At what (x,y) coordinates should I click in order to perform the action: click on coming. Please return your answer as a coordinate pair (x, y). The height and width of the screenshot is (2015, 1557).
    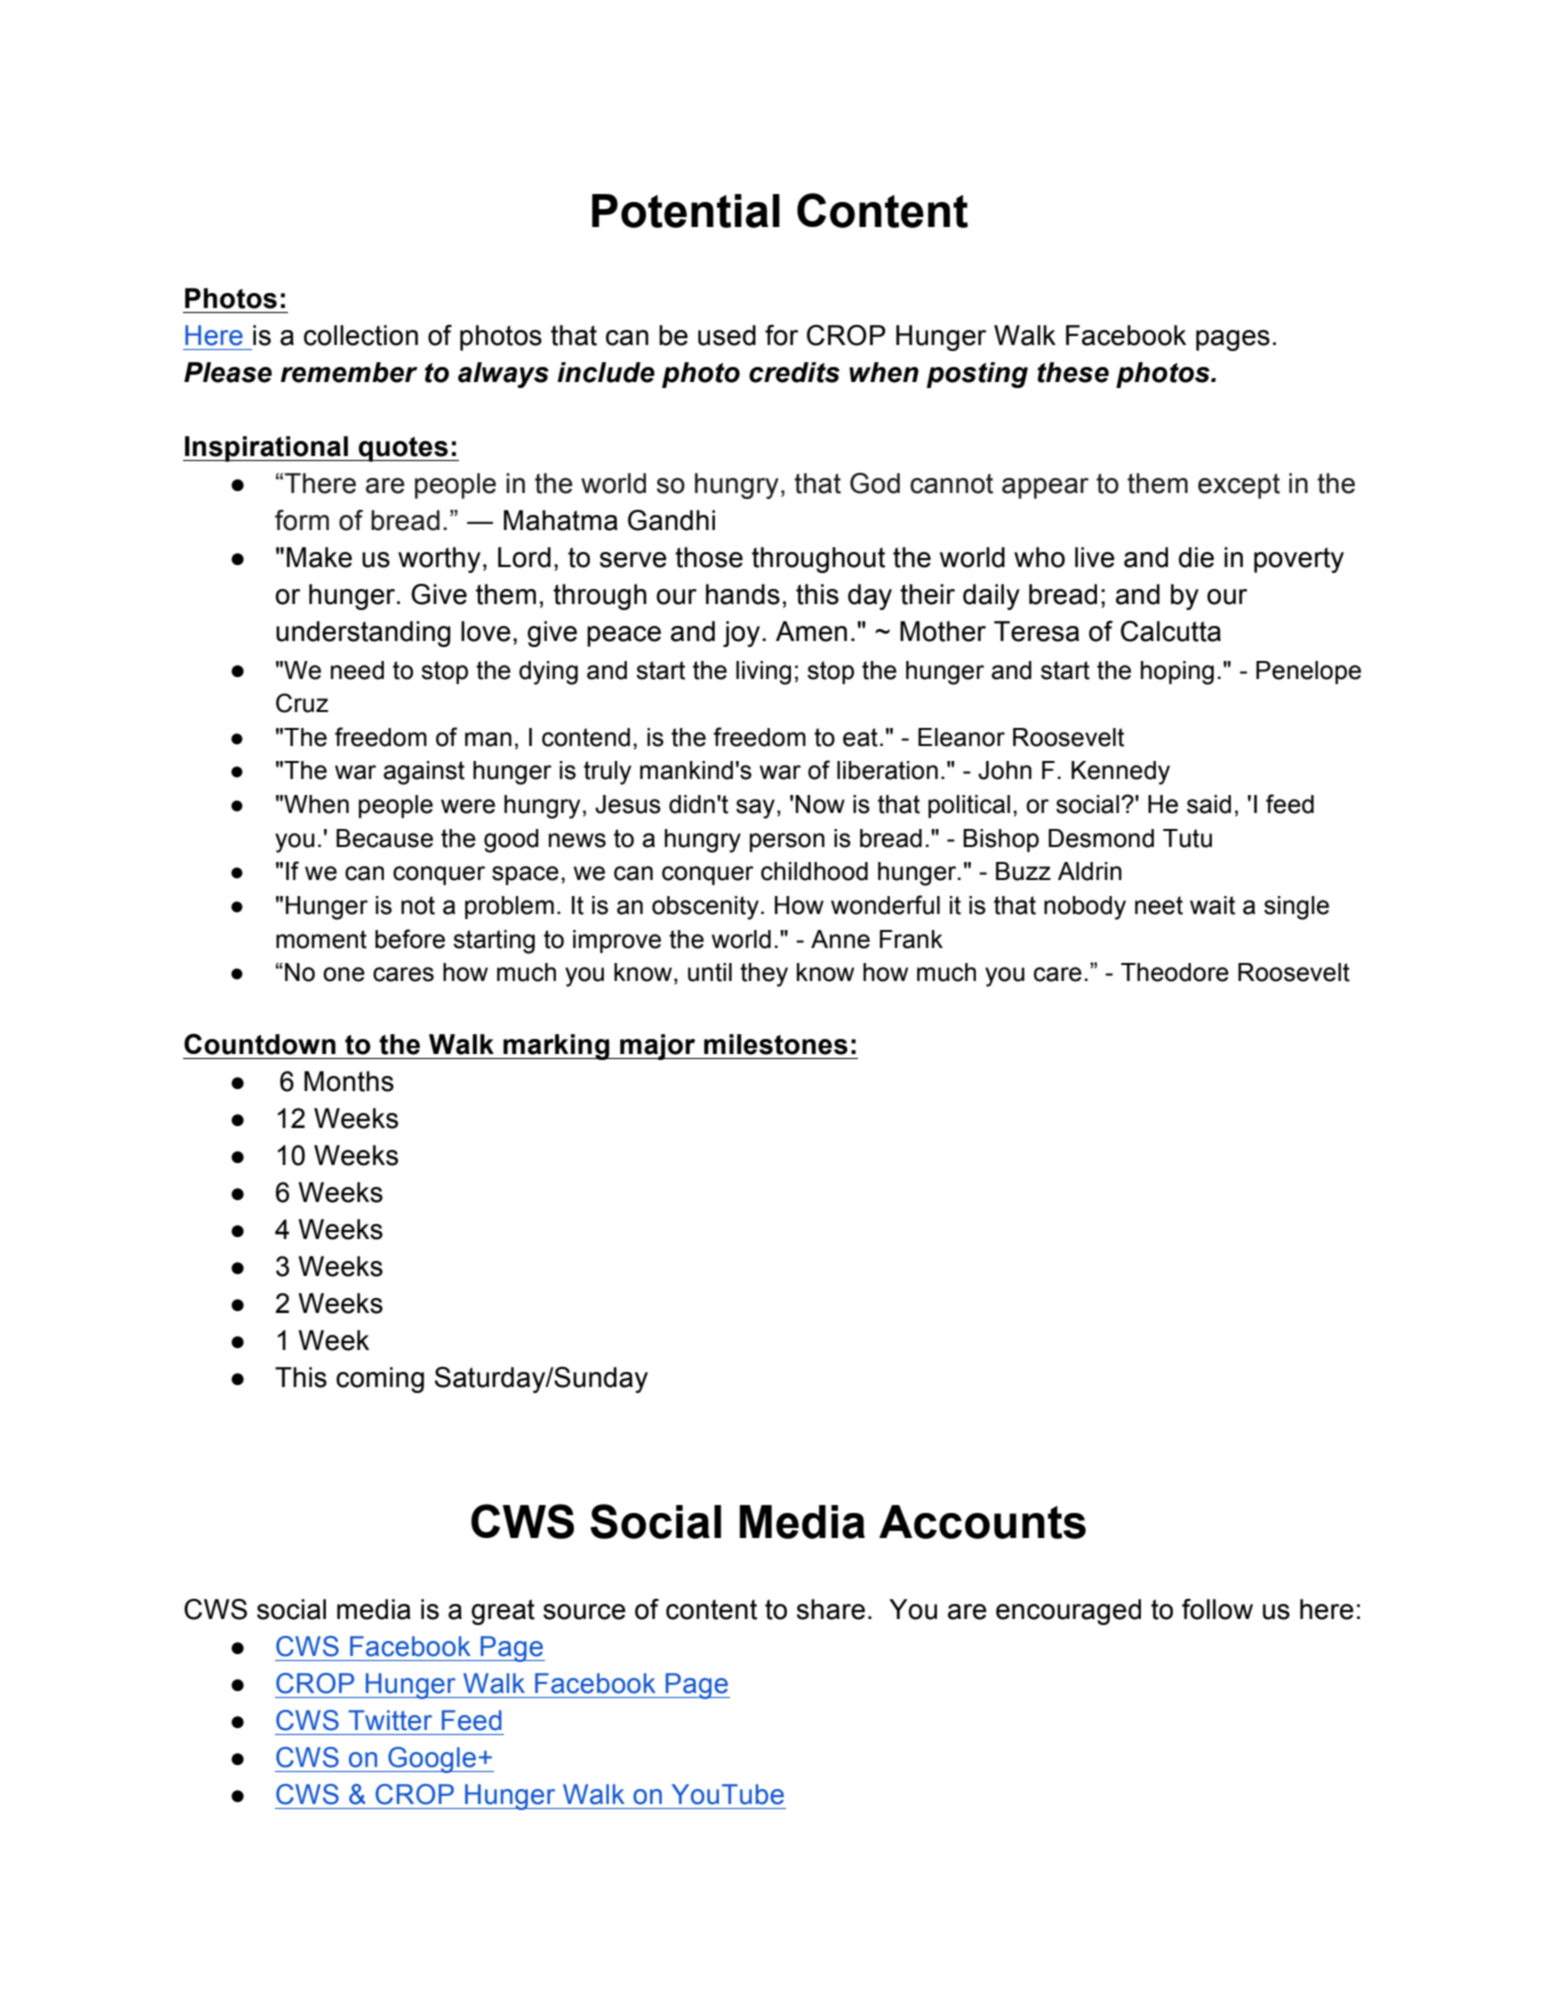
    Looking at the image, I should click on (380, 1380).
